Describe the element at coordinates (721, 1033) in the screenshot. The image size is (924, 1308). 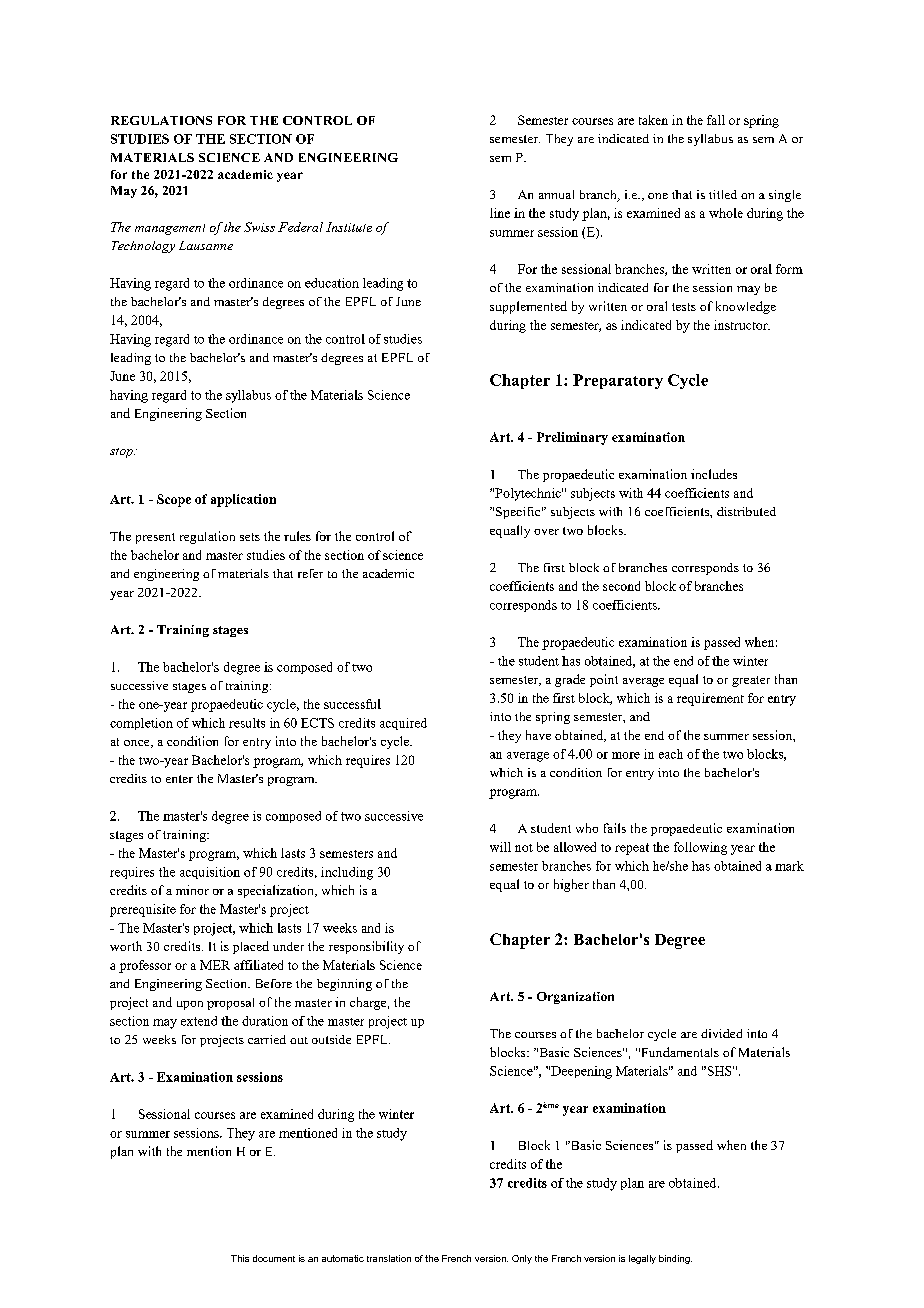
I see `divided` at that location.
